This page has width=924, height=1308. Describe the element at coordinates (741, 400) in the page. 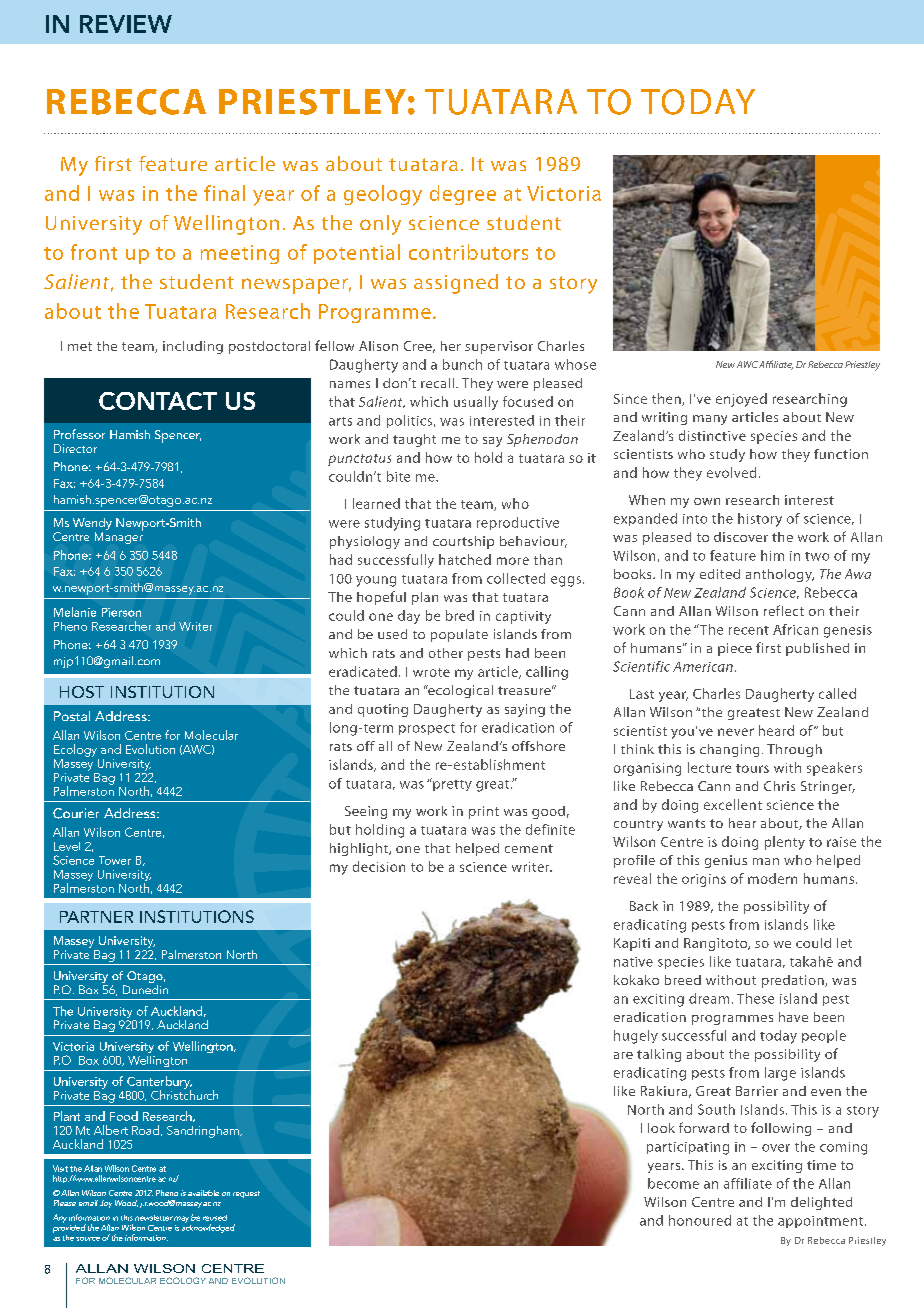

I see `enjoyed` at that location.
